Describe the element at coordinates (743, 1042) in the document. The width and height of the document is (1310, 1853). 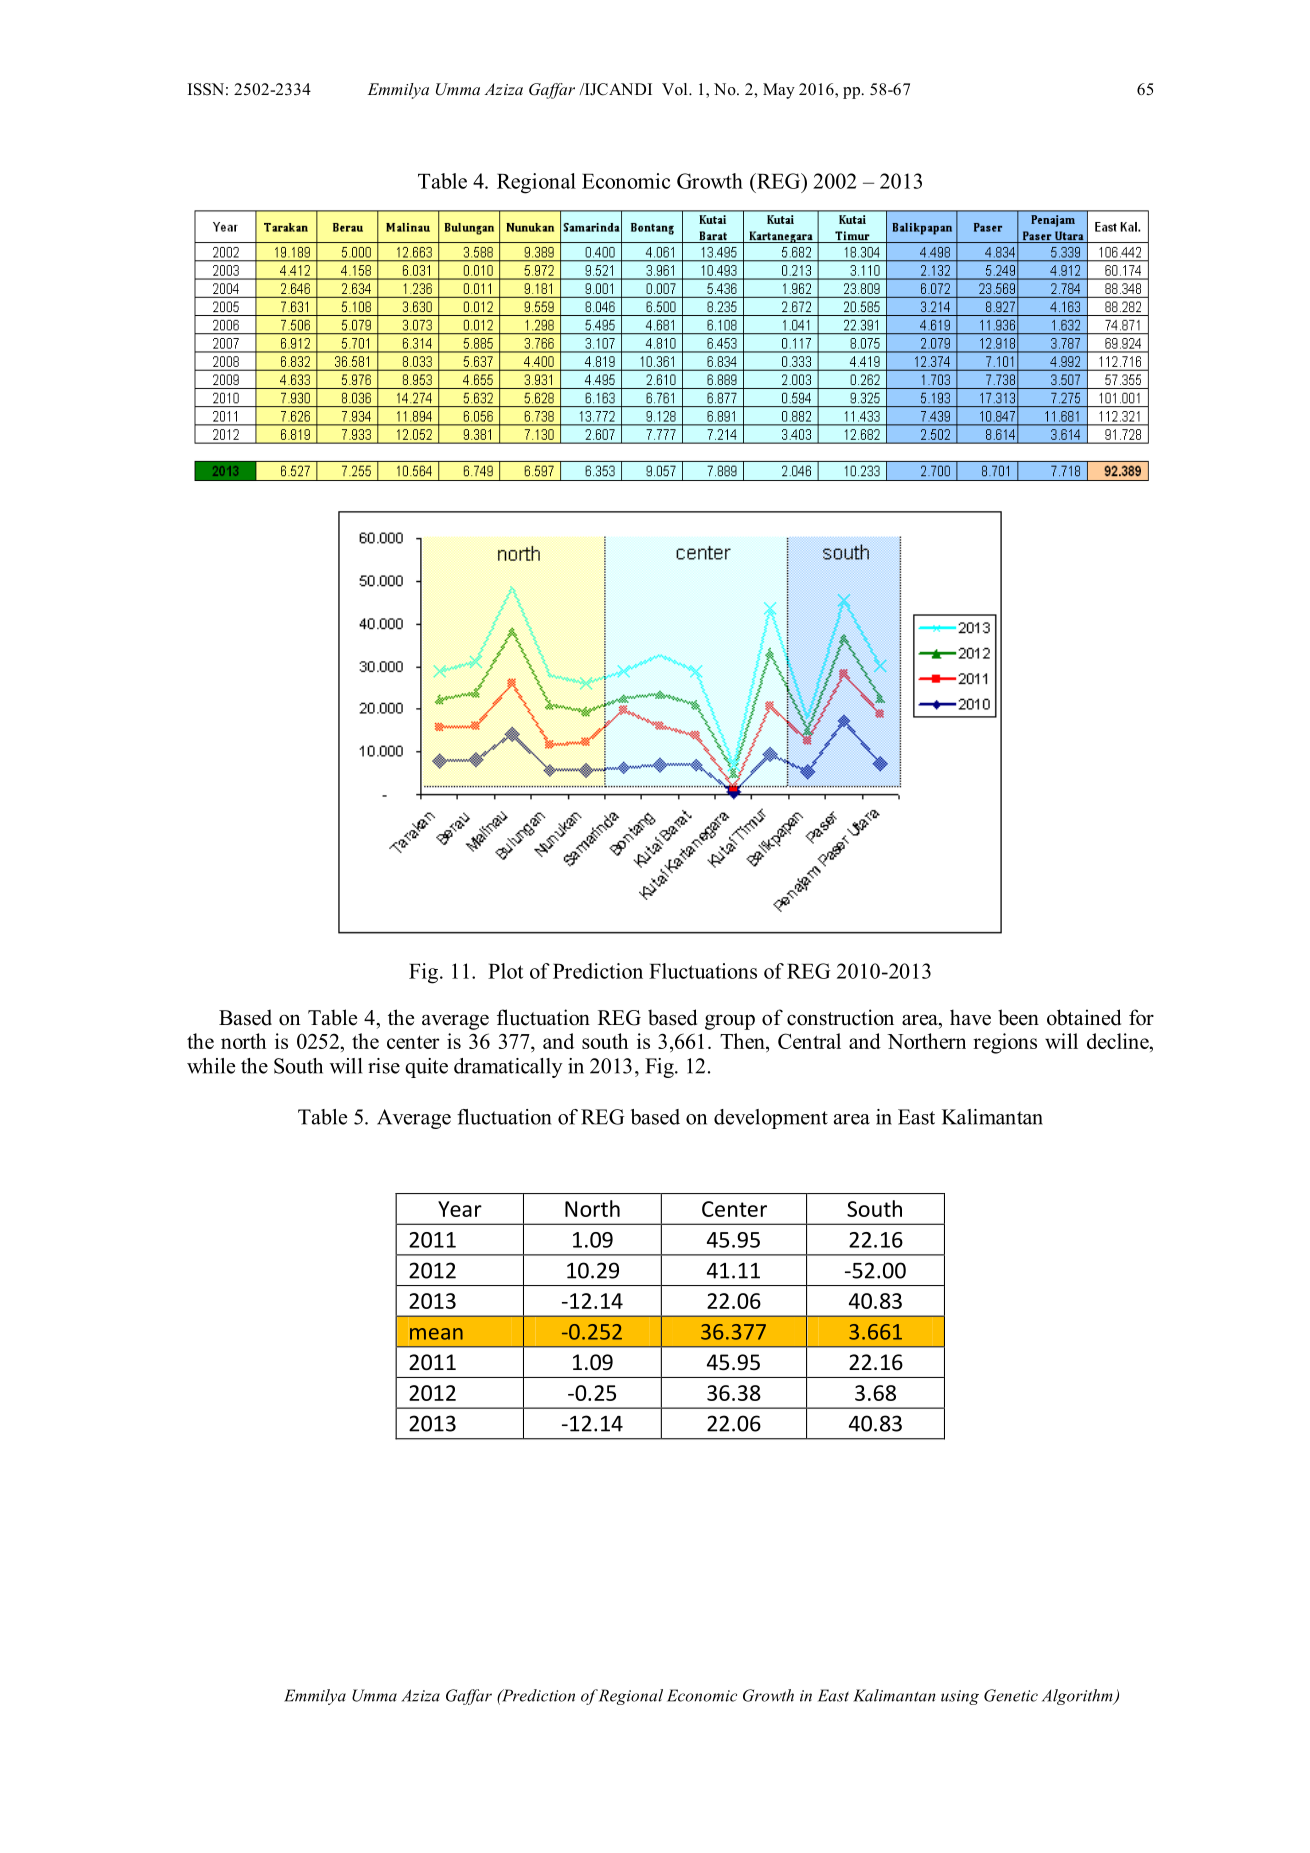
I see `Then` at that location.
